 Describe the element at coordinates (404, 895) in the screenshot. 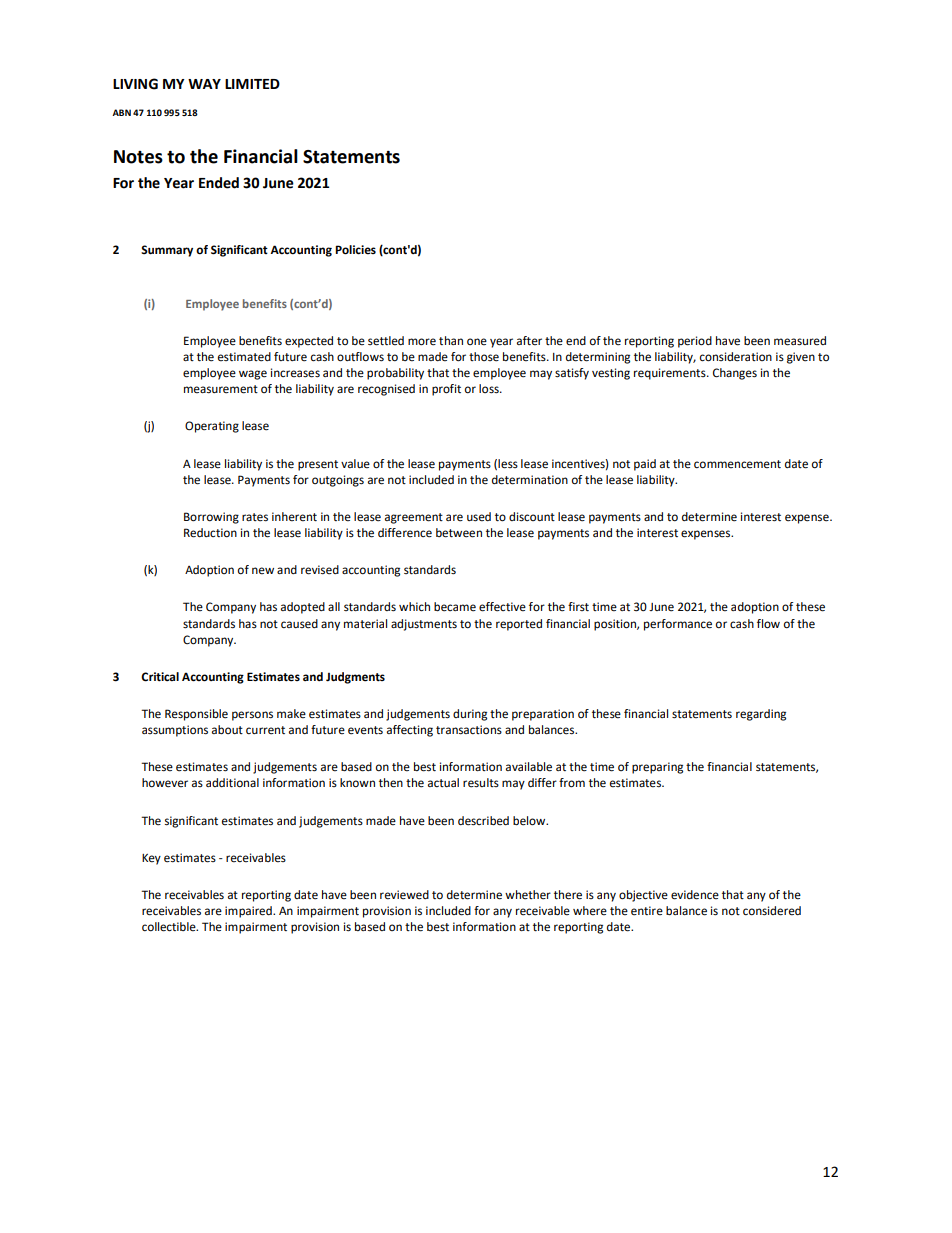

I see `reviewed` at that location.
